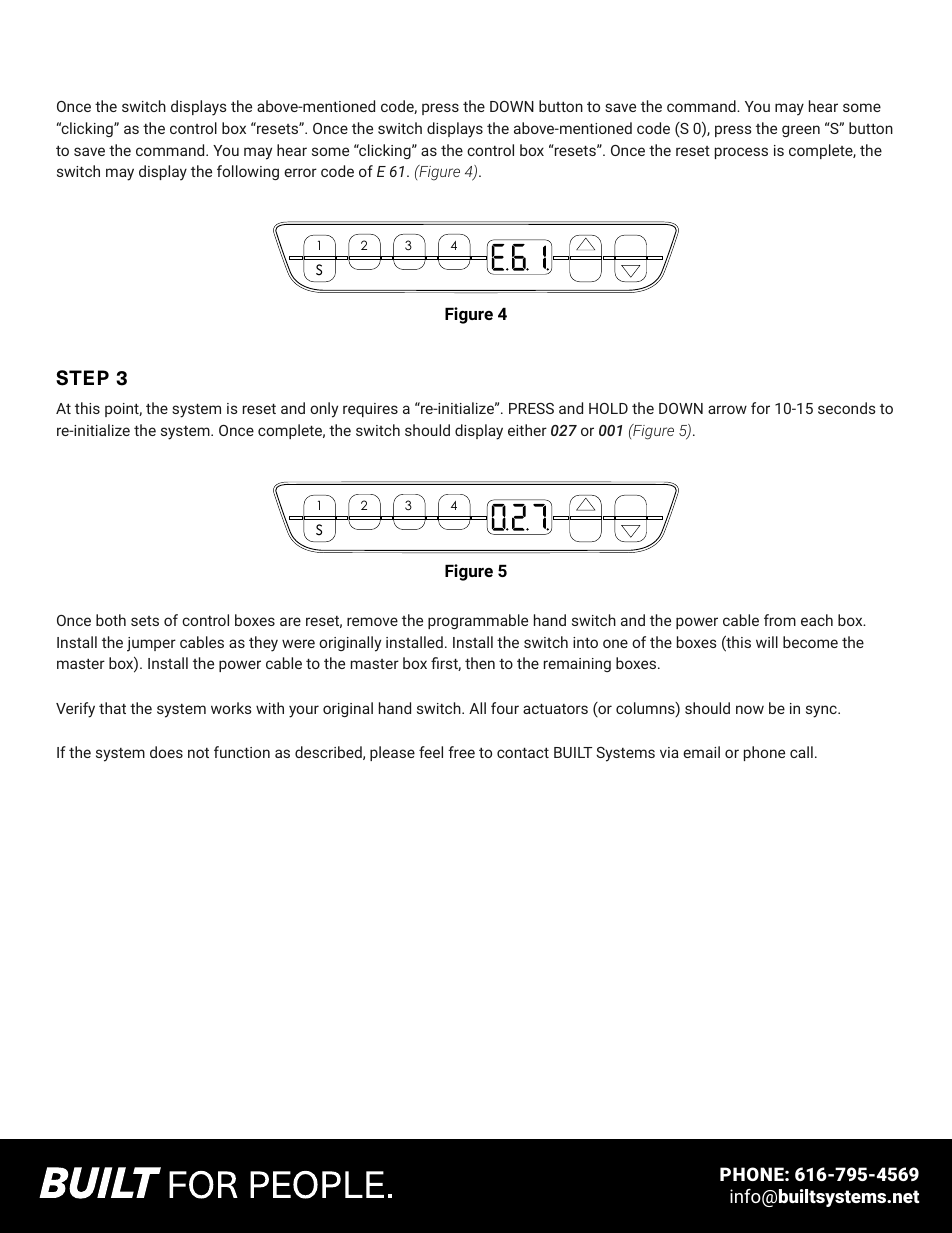 The image size is (952, 1233). I want to click on HOLD, so click(608, 408).
